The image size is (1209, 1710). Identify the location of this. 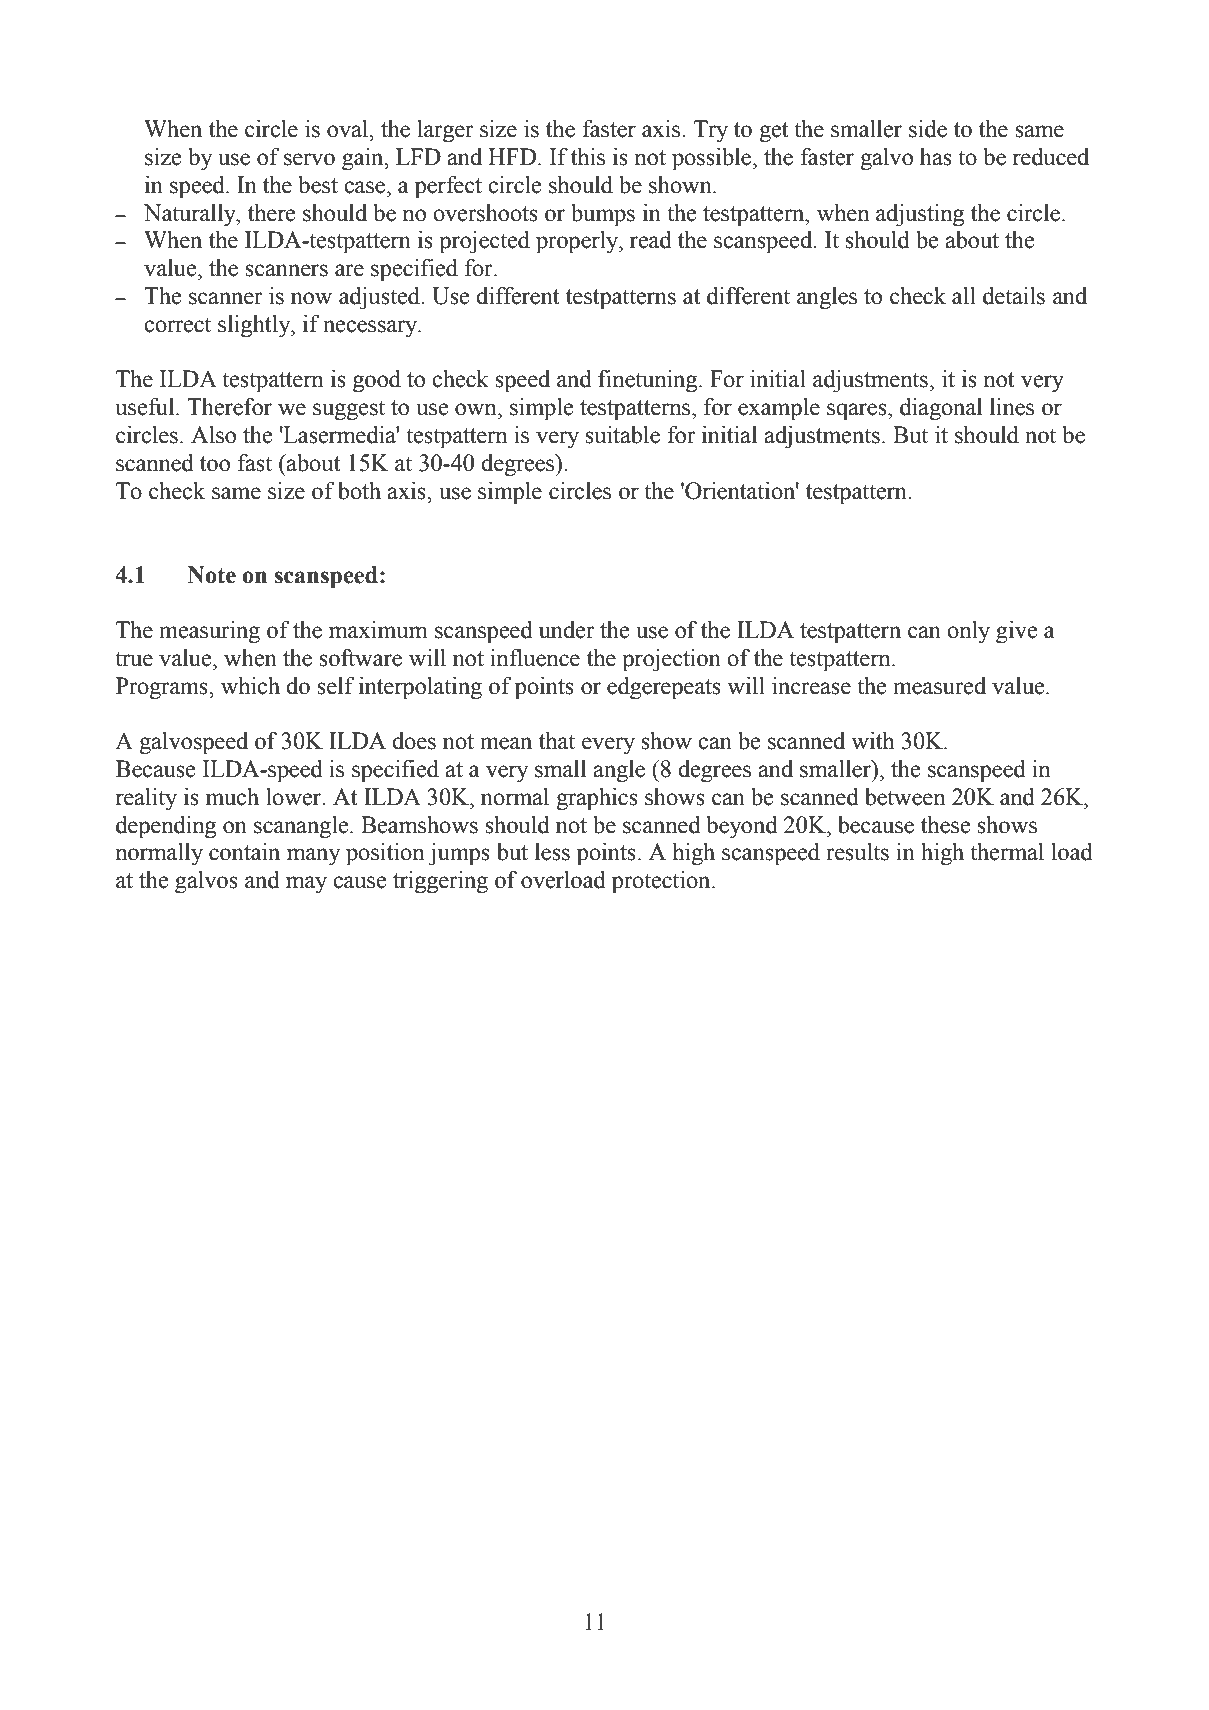
(588, 157).
